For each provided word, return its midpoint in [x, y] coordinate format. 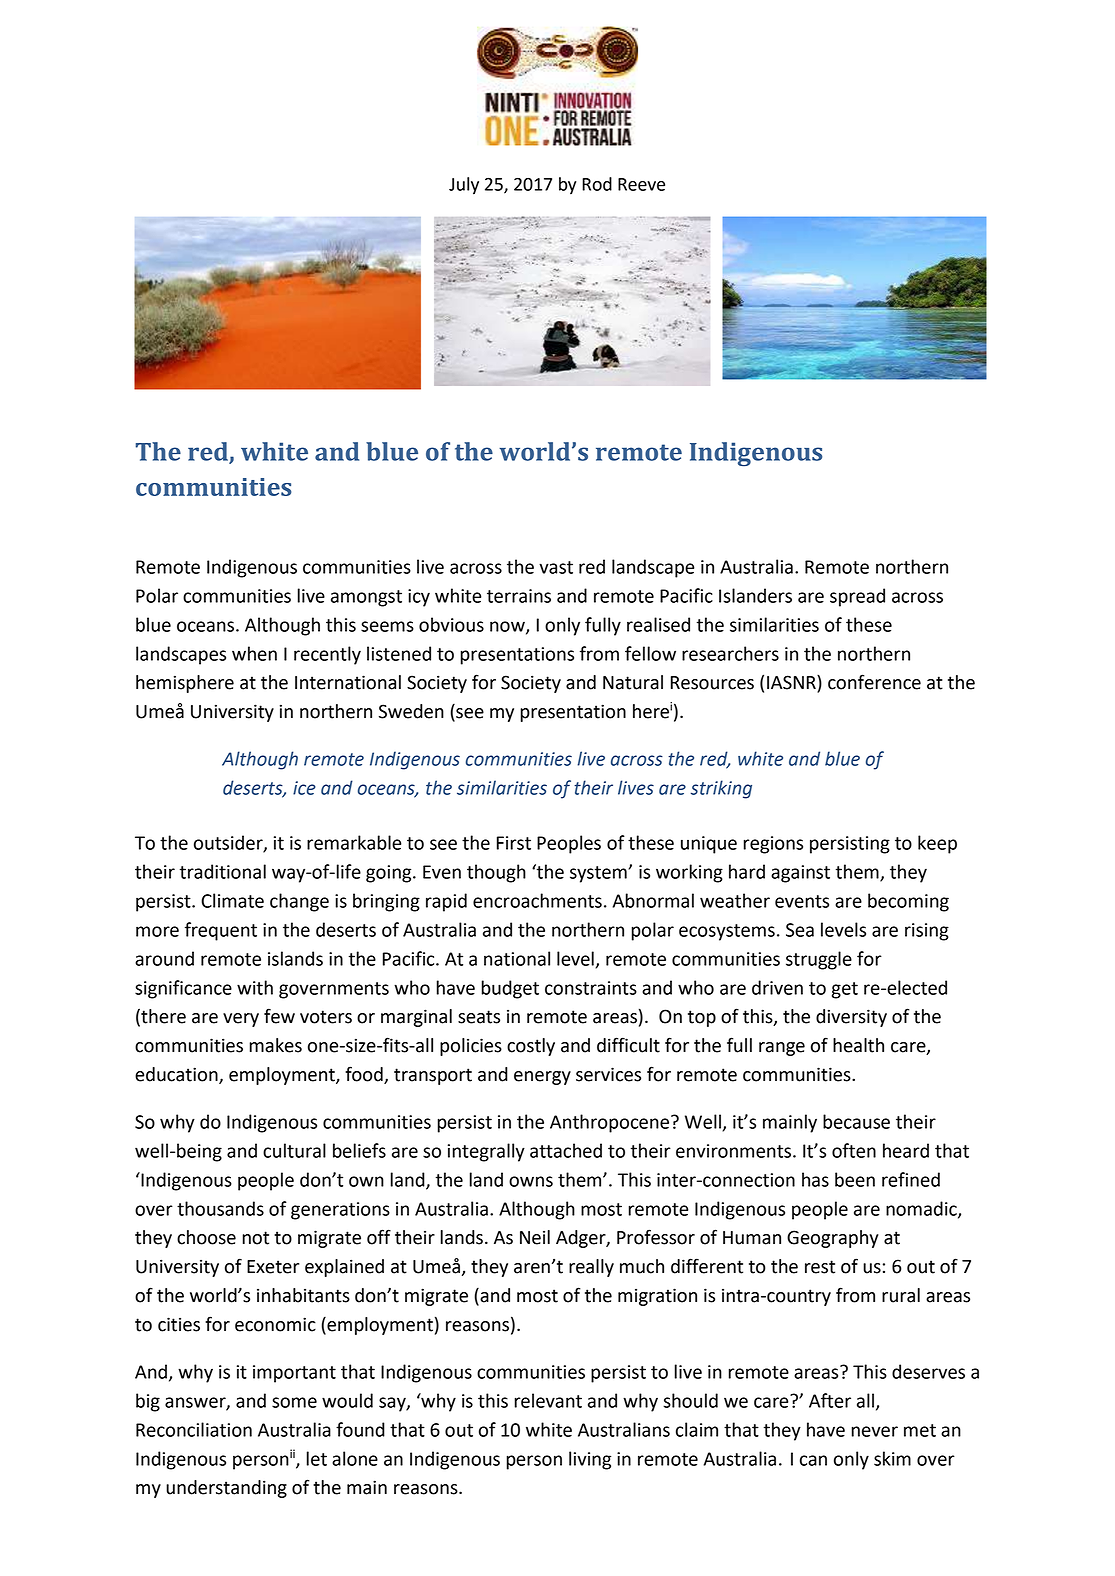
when [254, 653]
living [590, 1460]
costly [531, 1047]
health [858, 1045]
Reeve [641, 184]
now [508, 627]
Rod [597, 184]
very [241, 1020]
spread [857, 597]
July [464, 186]
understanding [226, 1489]
